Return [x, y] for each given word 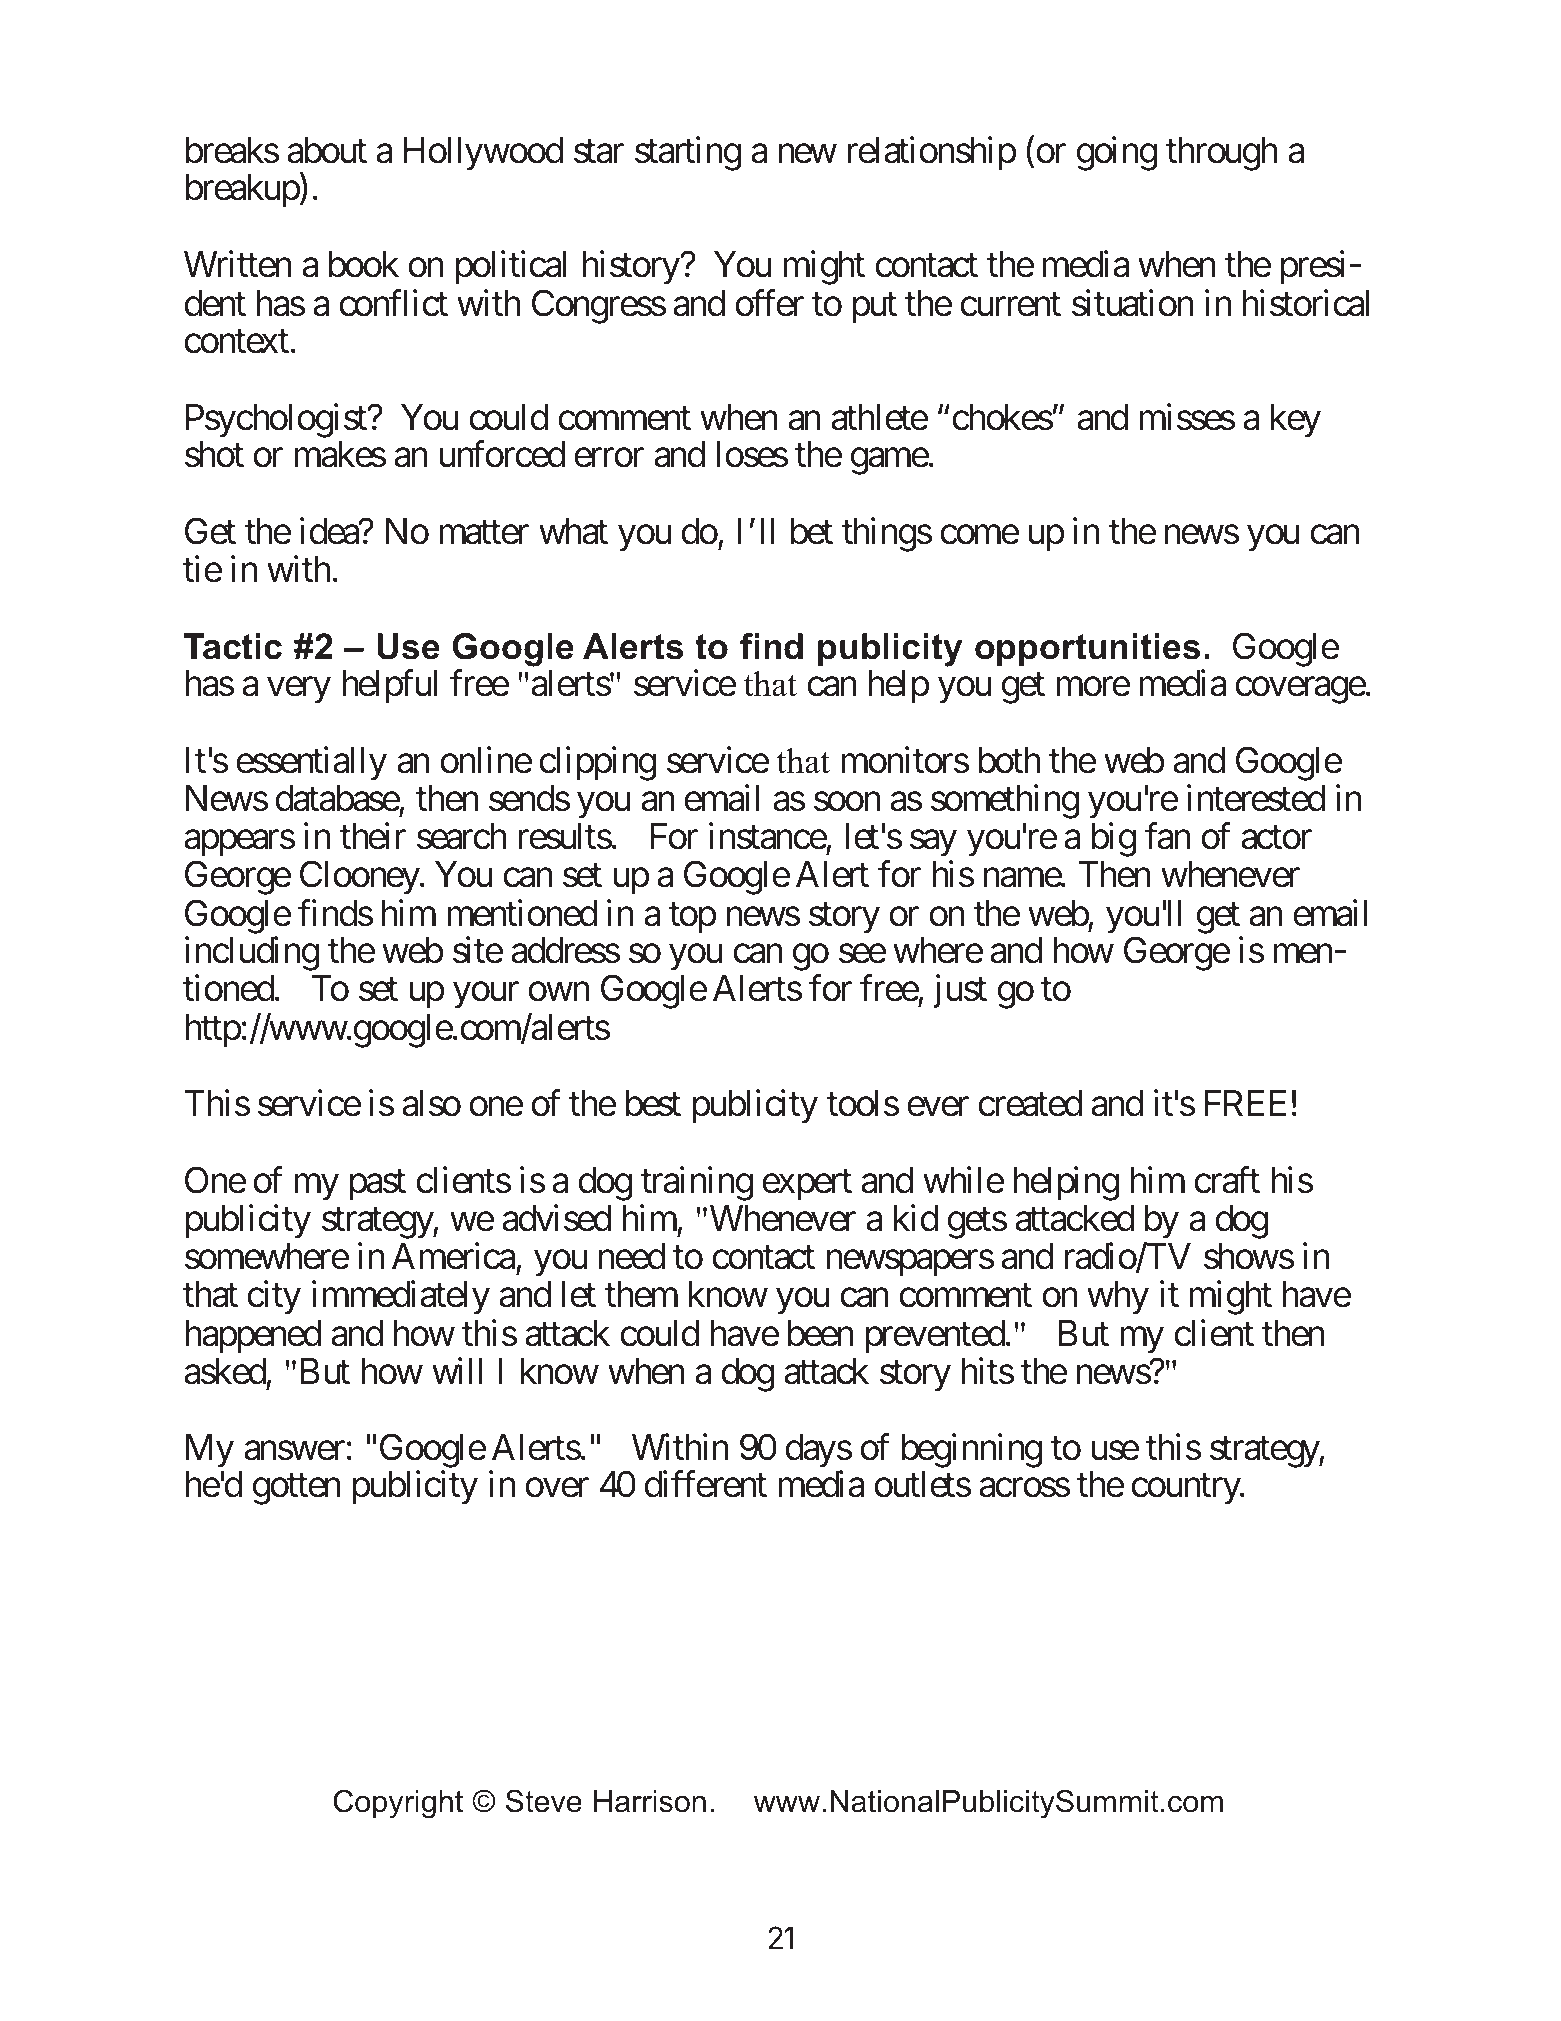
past [377, 1185]
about [327, 150]
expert [807, 1185]
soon [847, 802]
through [1222, 154]
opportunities [1087, 649]
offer [770, 303]
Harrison [650, 1801]
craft [1227, 1180]
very [299, 691]
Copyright [398, 1804]
